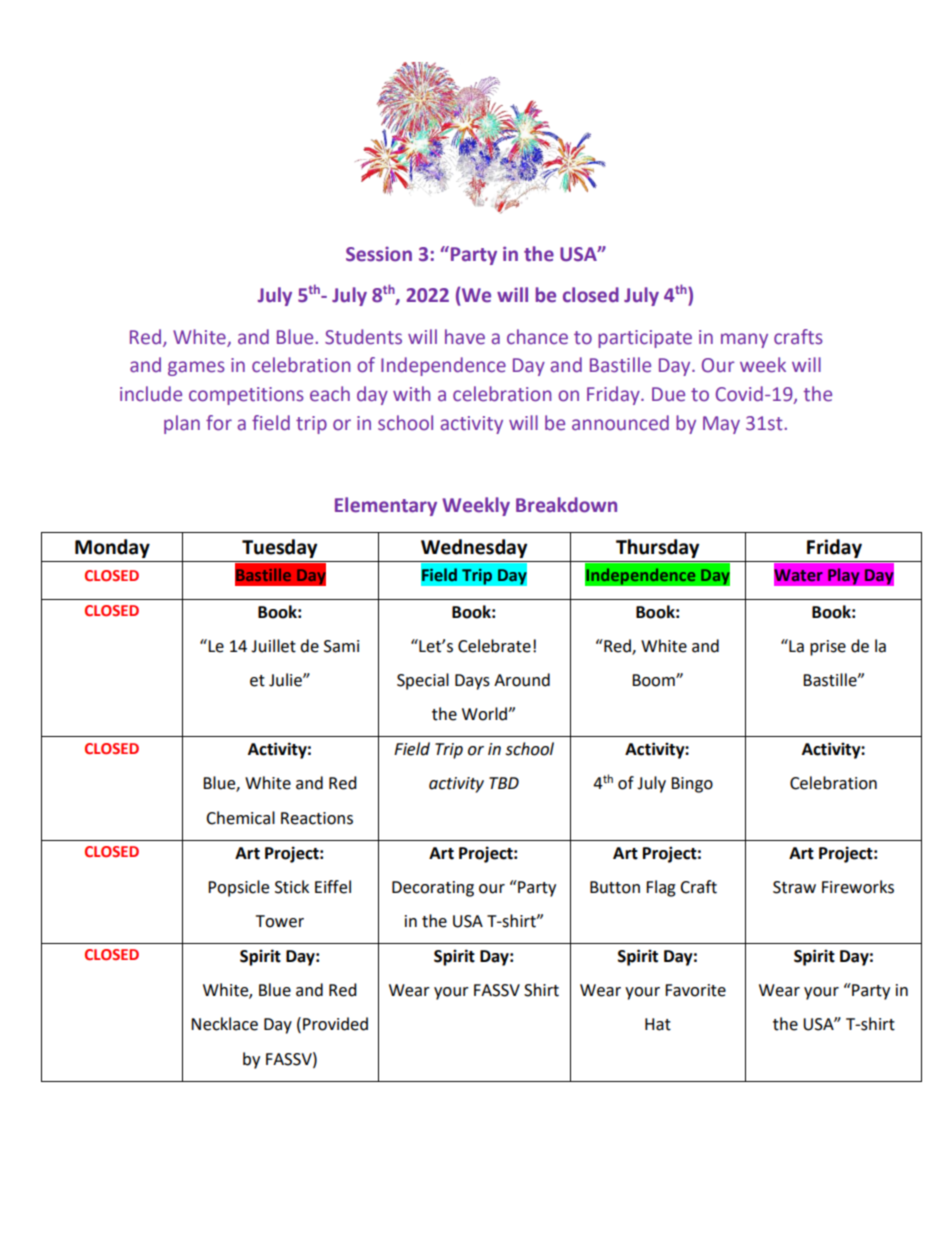 The image size is (952, 1233). I want to click on Chemical, so click(240, 818).
